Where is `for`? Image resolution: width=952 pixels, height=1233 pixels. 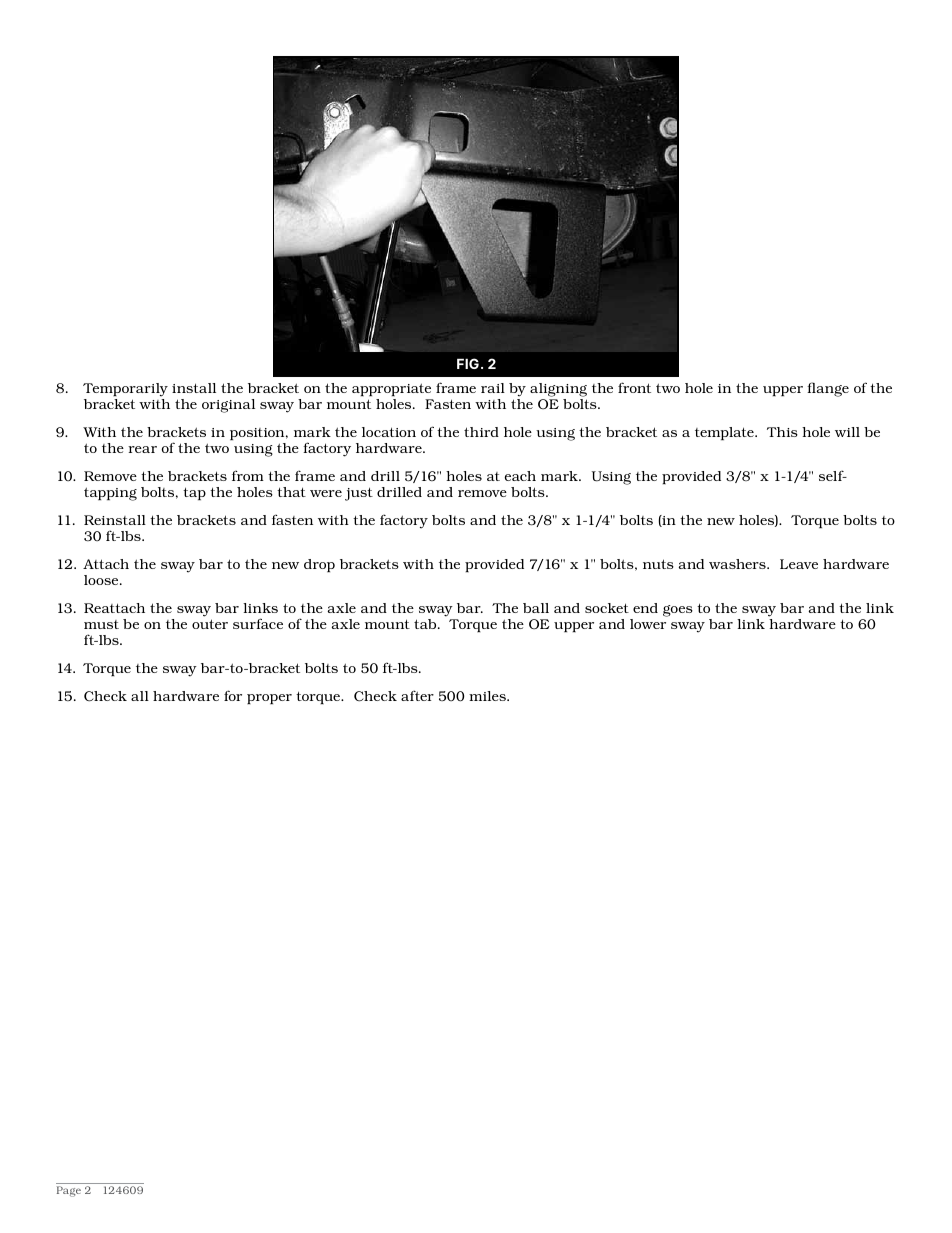 for is located at coordinates (233, 695).
